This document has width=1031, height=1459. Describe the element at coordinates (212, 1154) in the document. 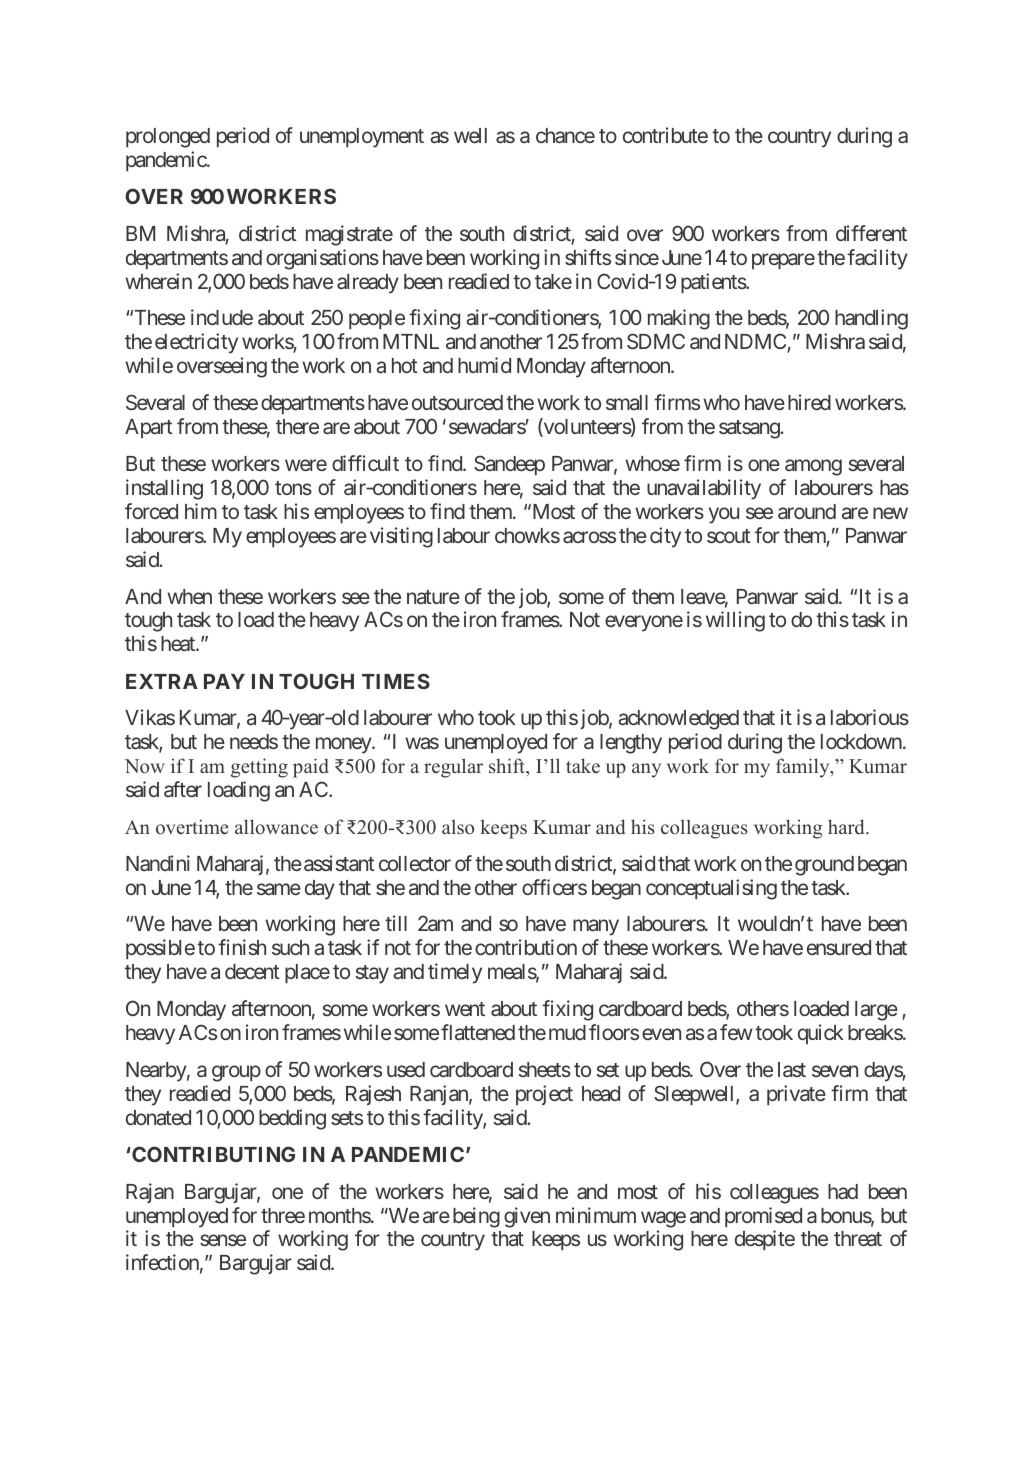

I see `CONTRIBUTING` at that location.
